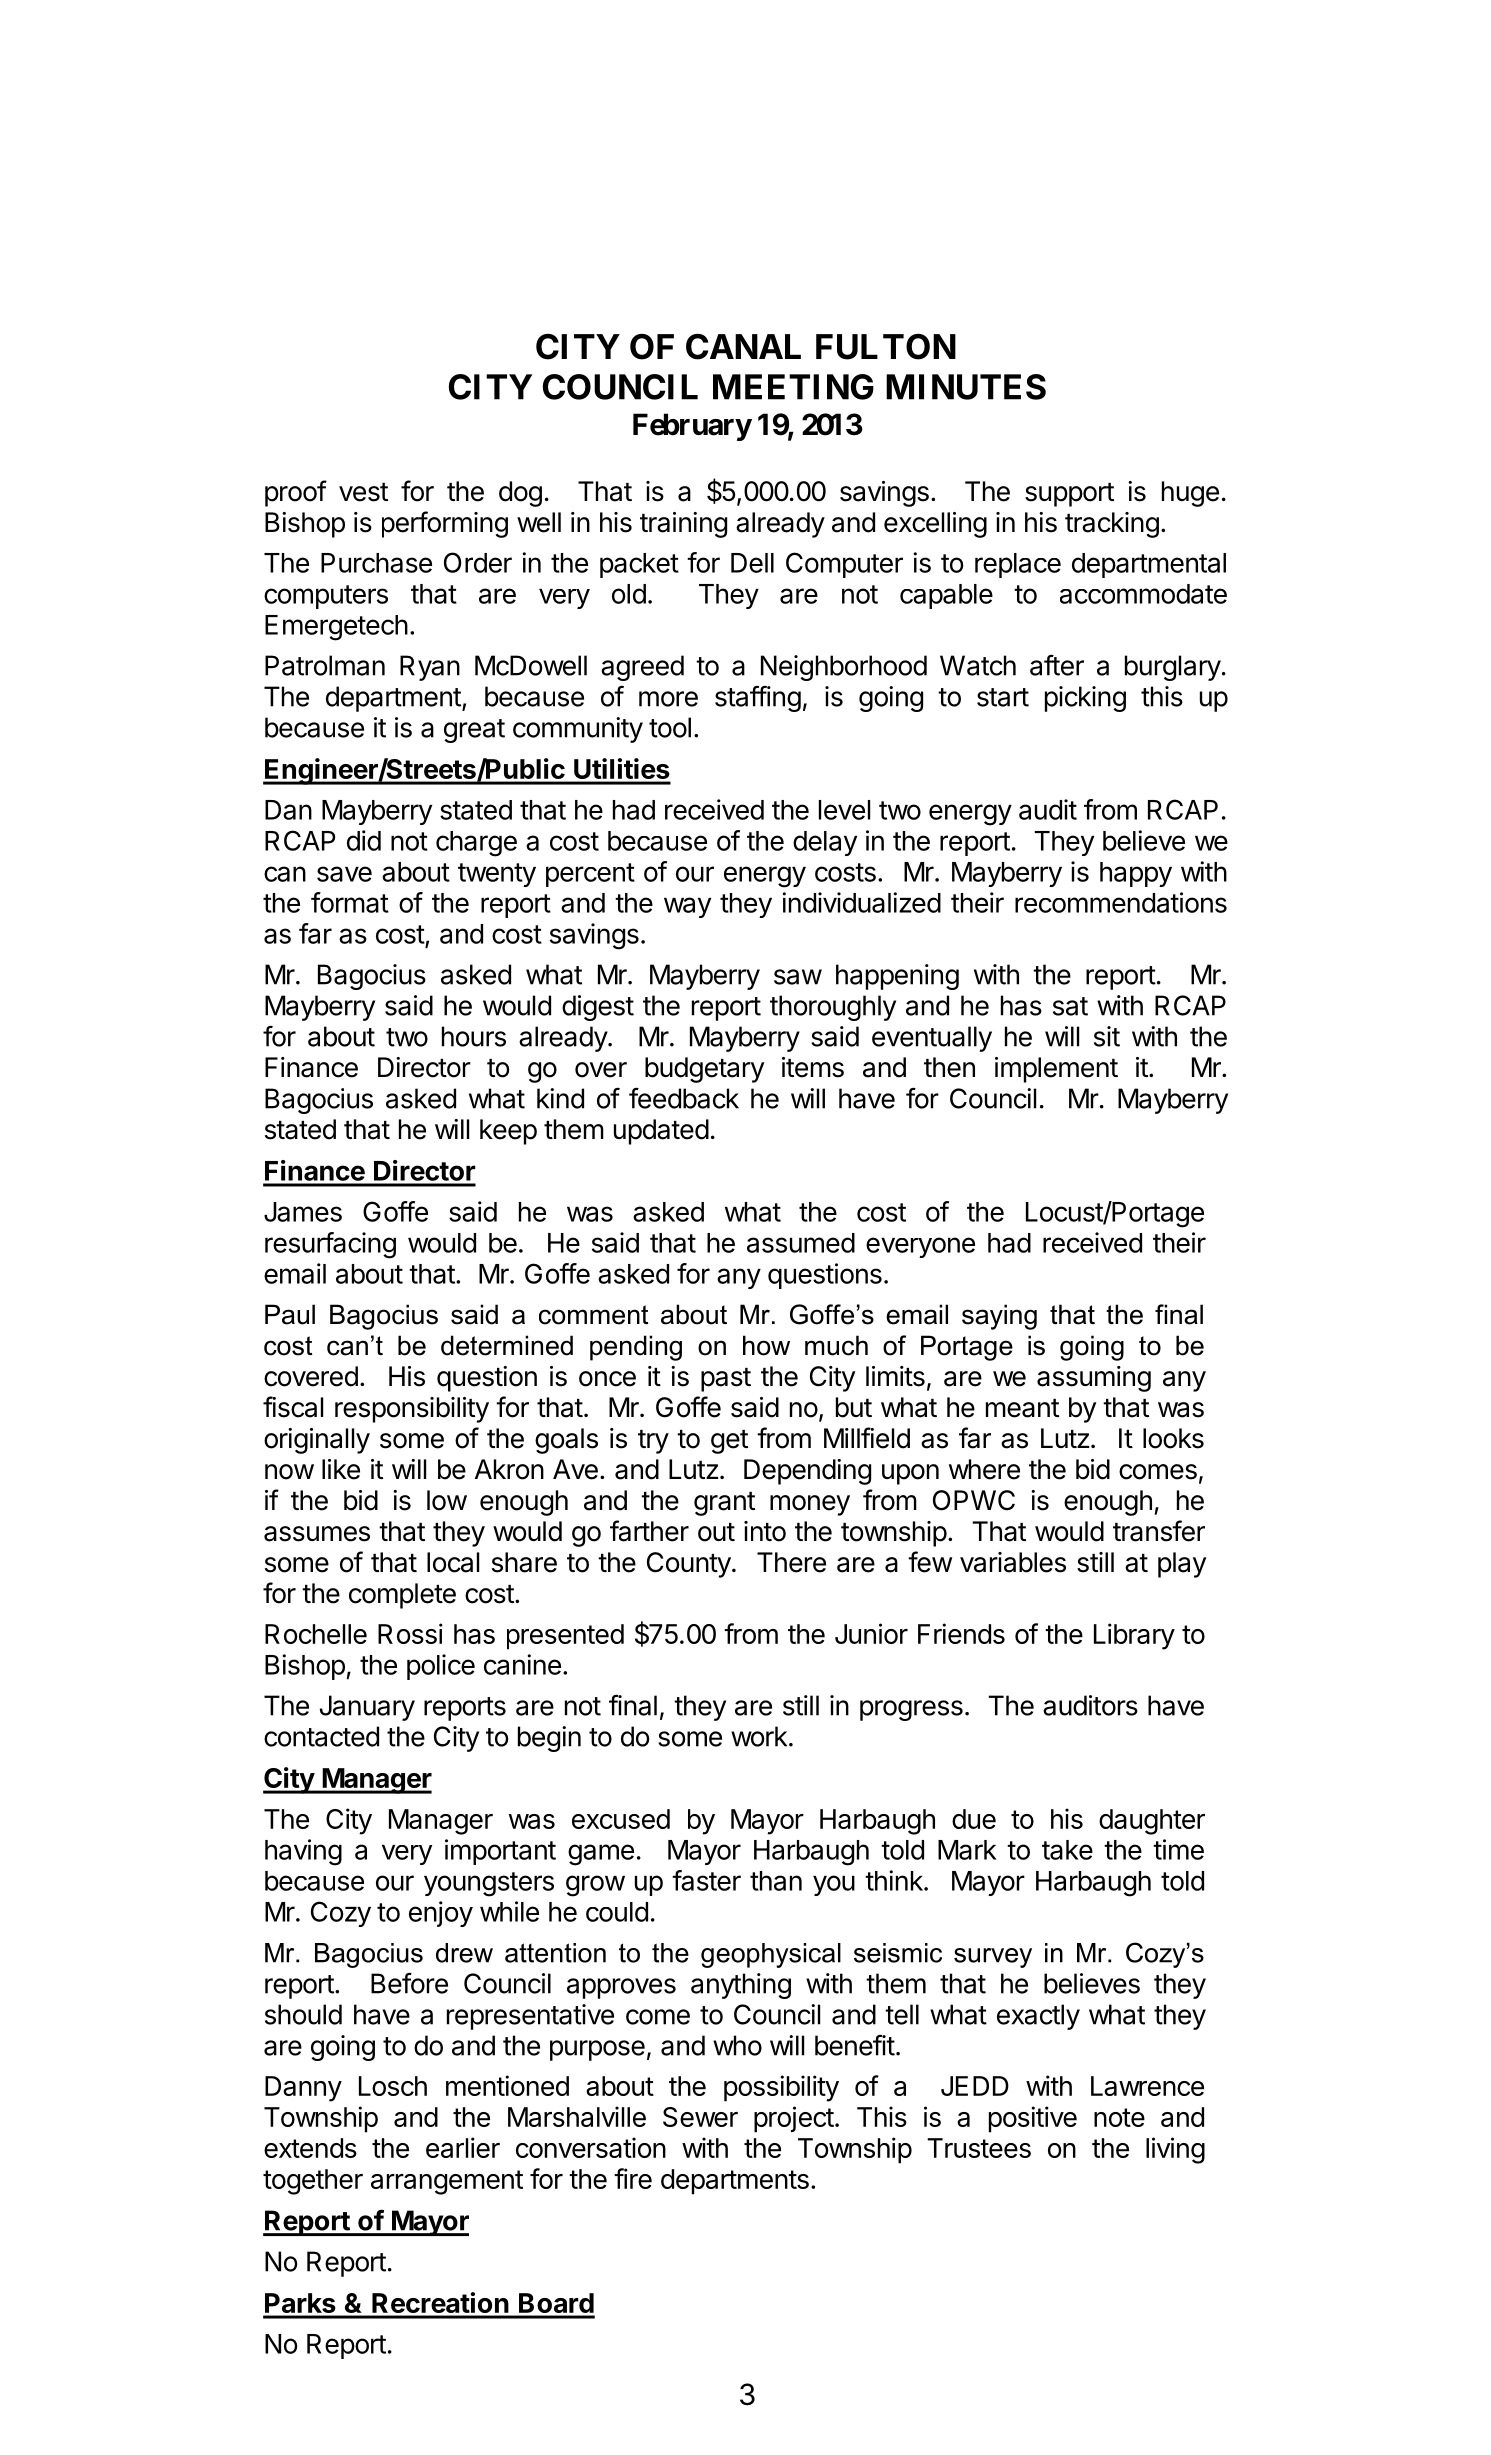 The image size is (1491, 2455). I want to click on assumed, so click(801, 1243).
